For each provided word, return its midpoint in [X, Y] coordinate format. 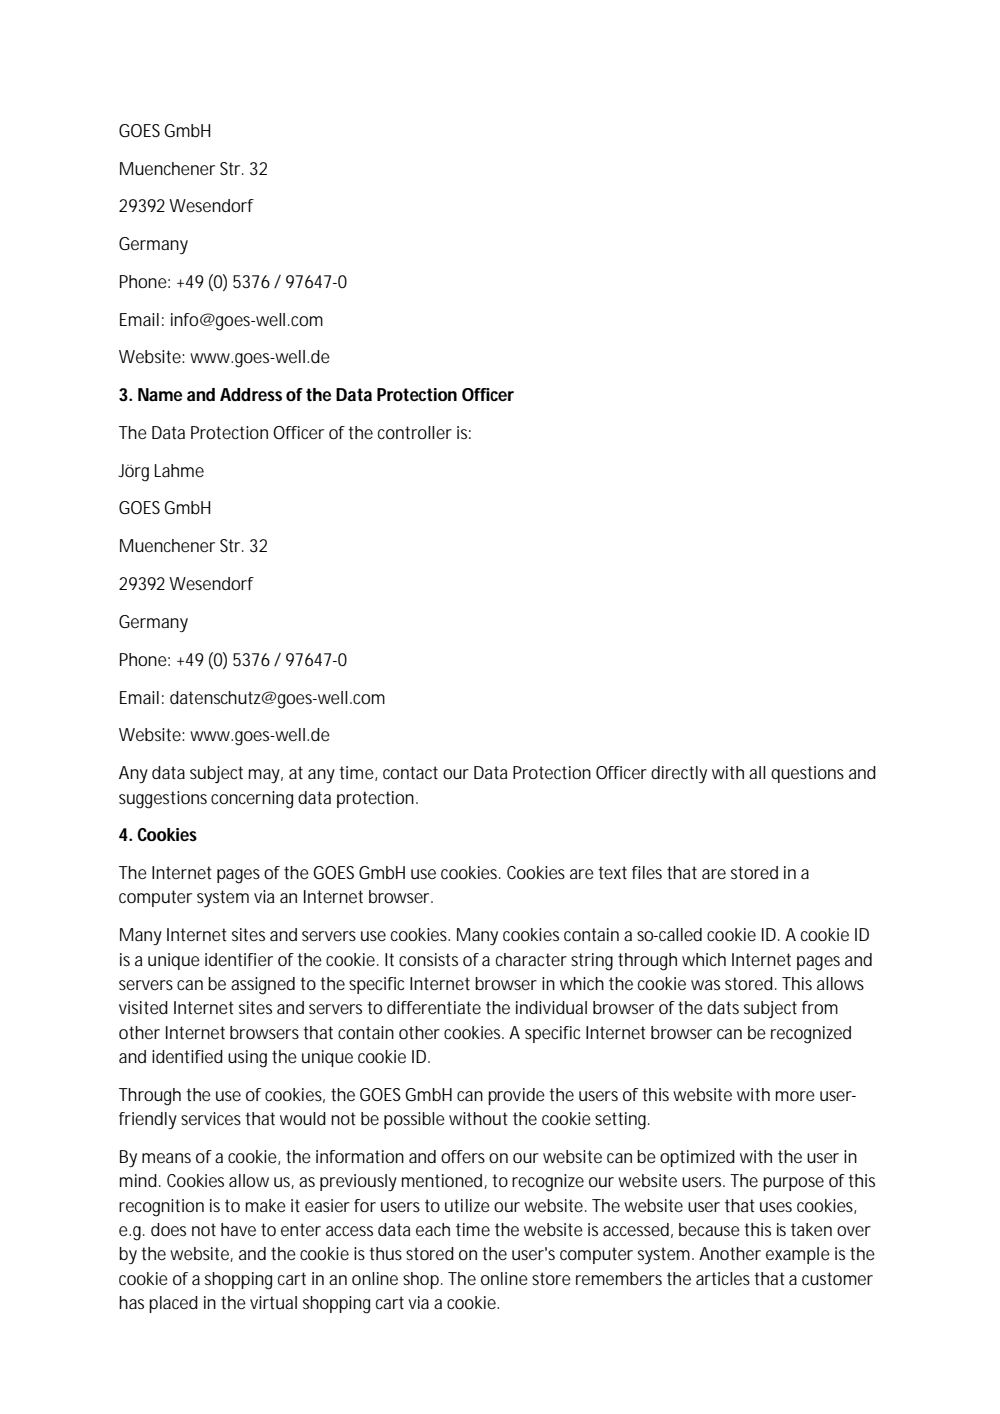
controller [415, 432]
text [612, 872]
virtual [273, 1302]
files [647, 872]
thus [385, 1253]
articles [723, 1278]
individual [551, 1007]
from [818, 1007]
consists [428, 959]
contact [410, 772]
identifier [239, 959]
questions [807, 774]
